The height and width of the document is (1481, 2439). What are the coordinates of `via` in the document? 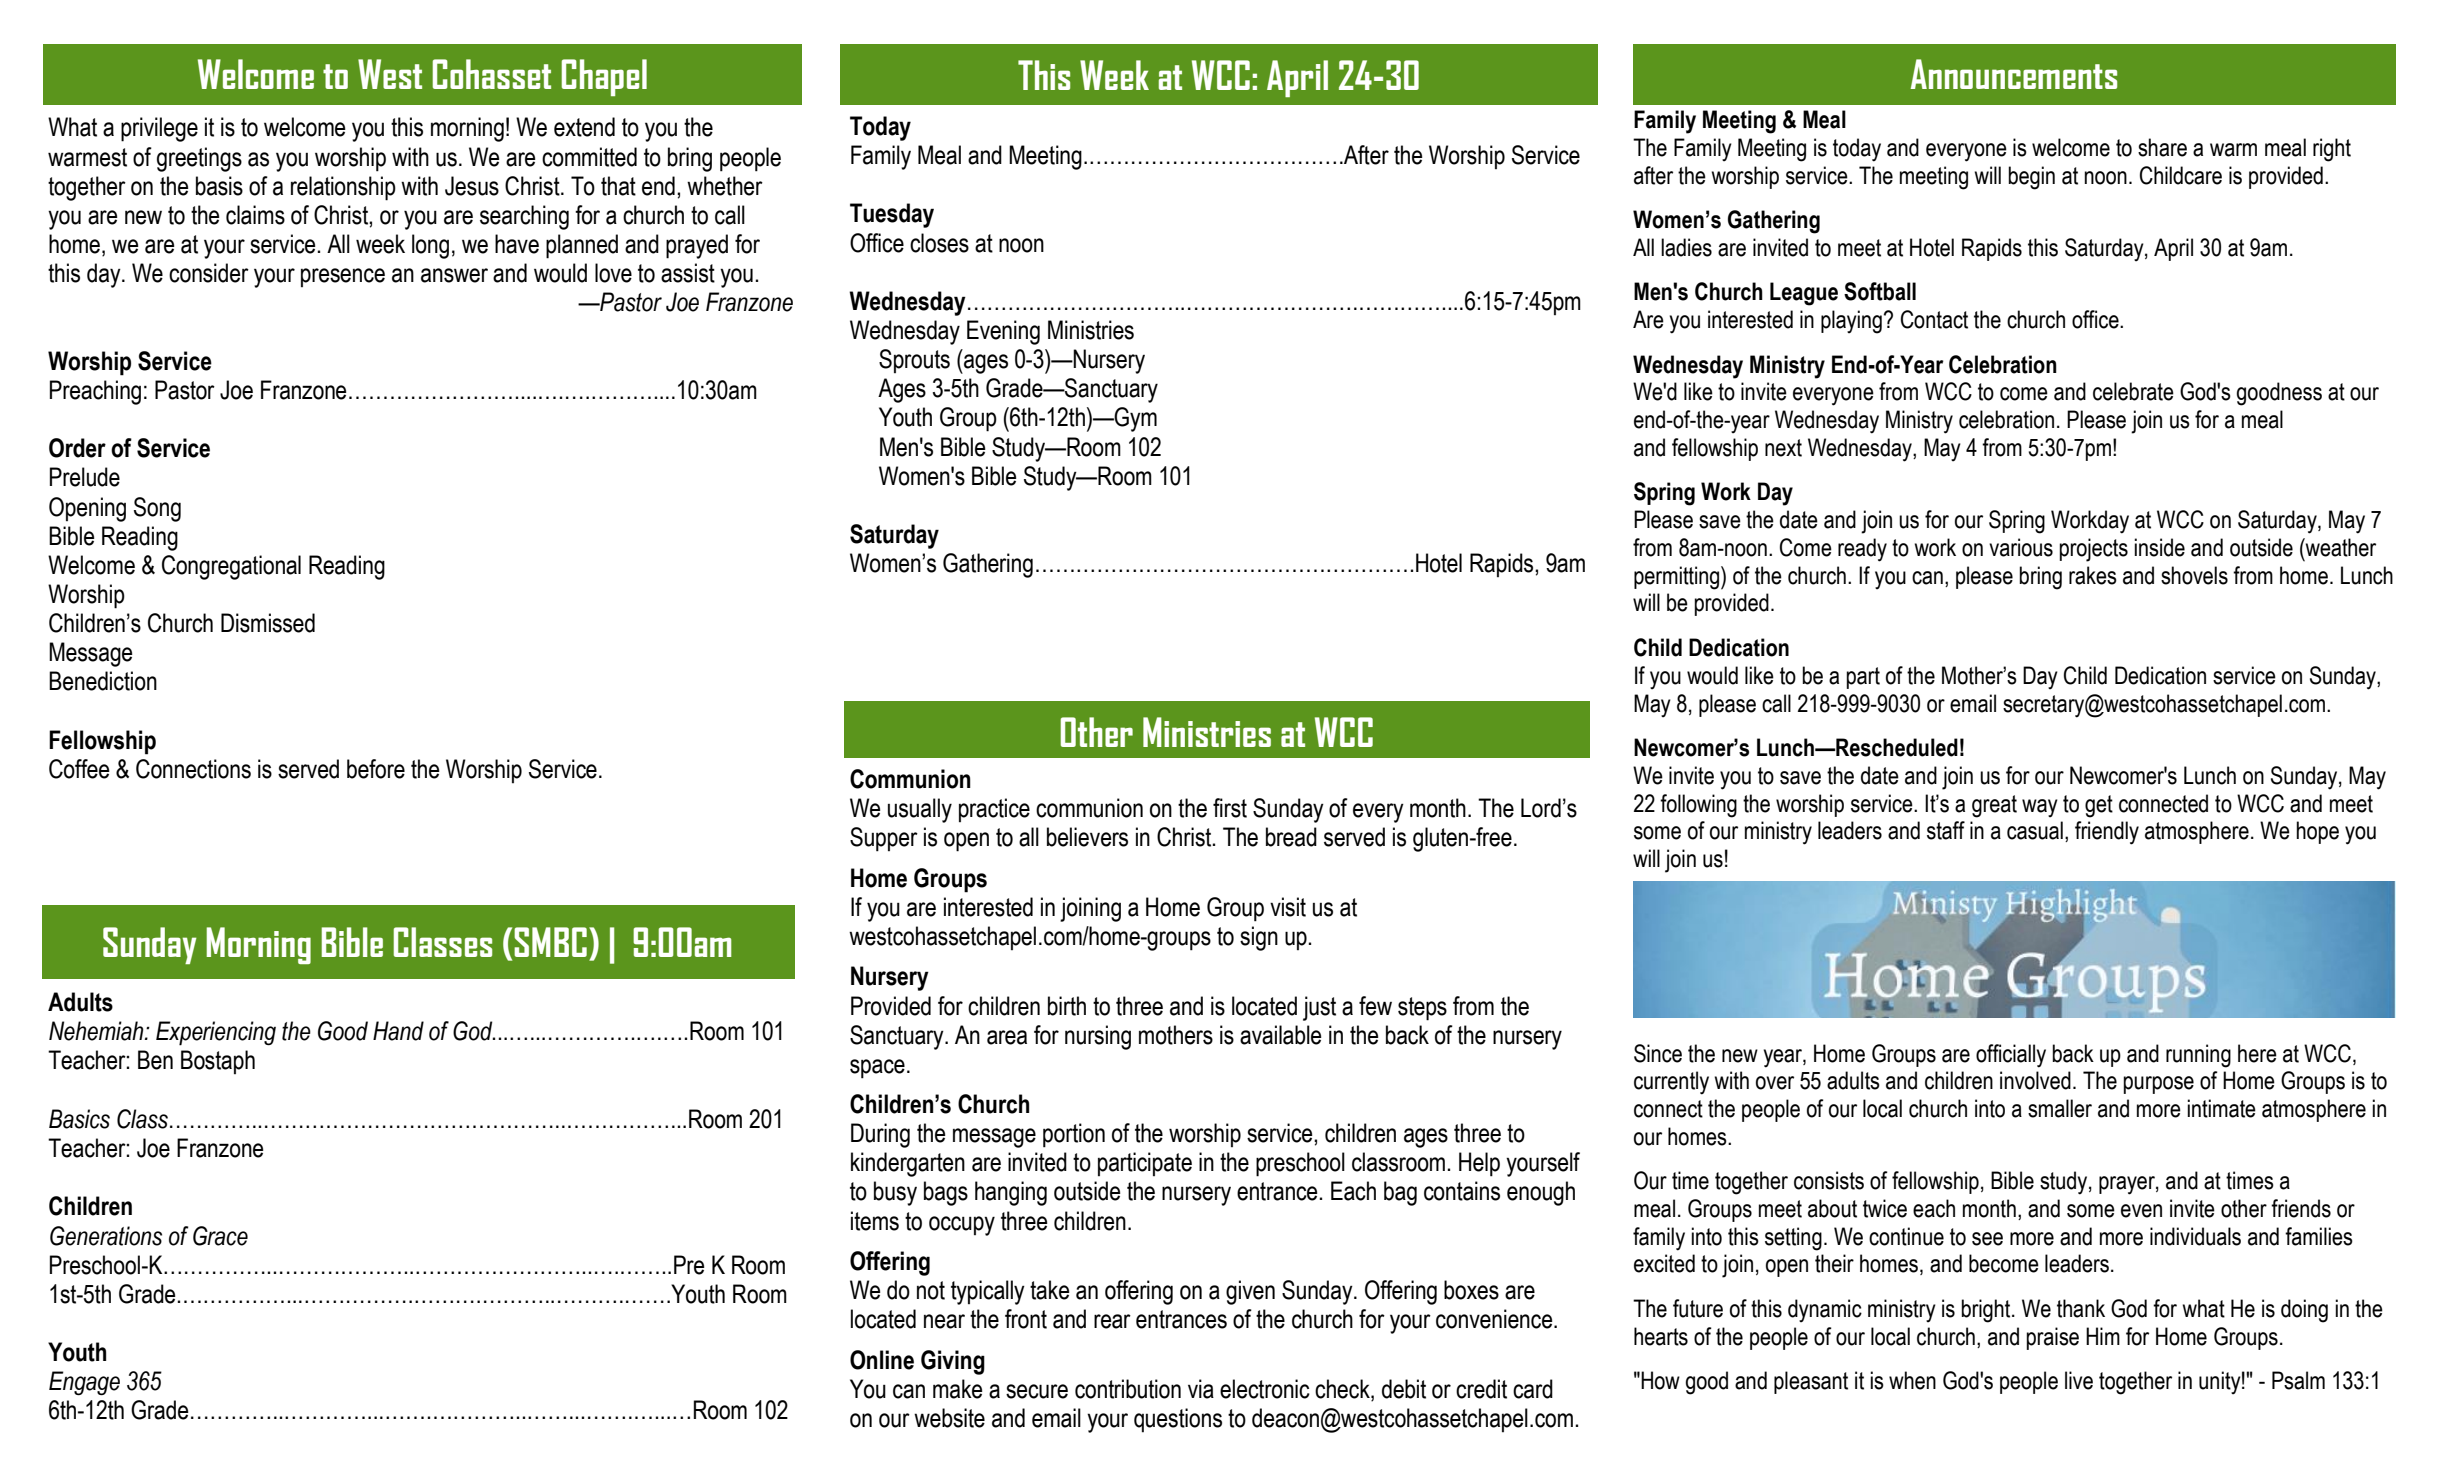 It's located at (1201, 1389).
